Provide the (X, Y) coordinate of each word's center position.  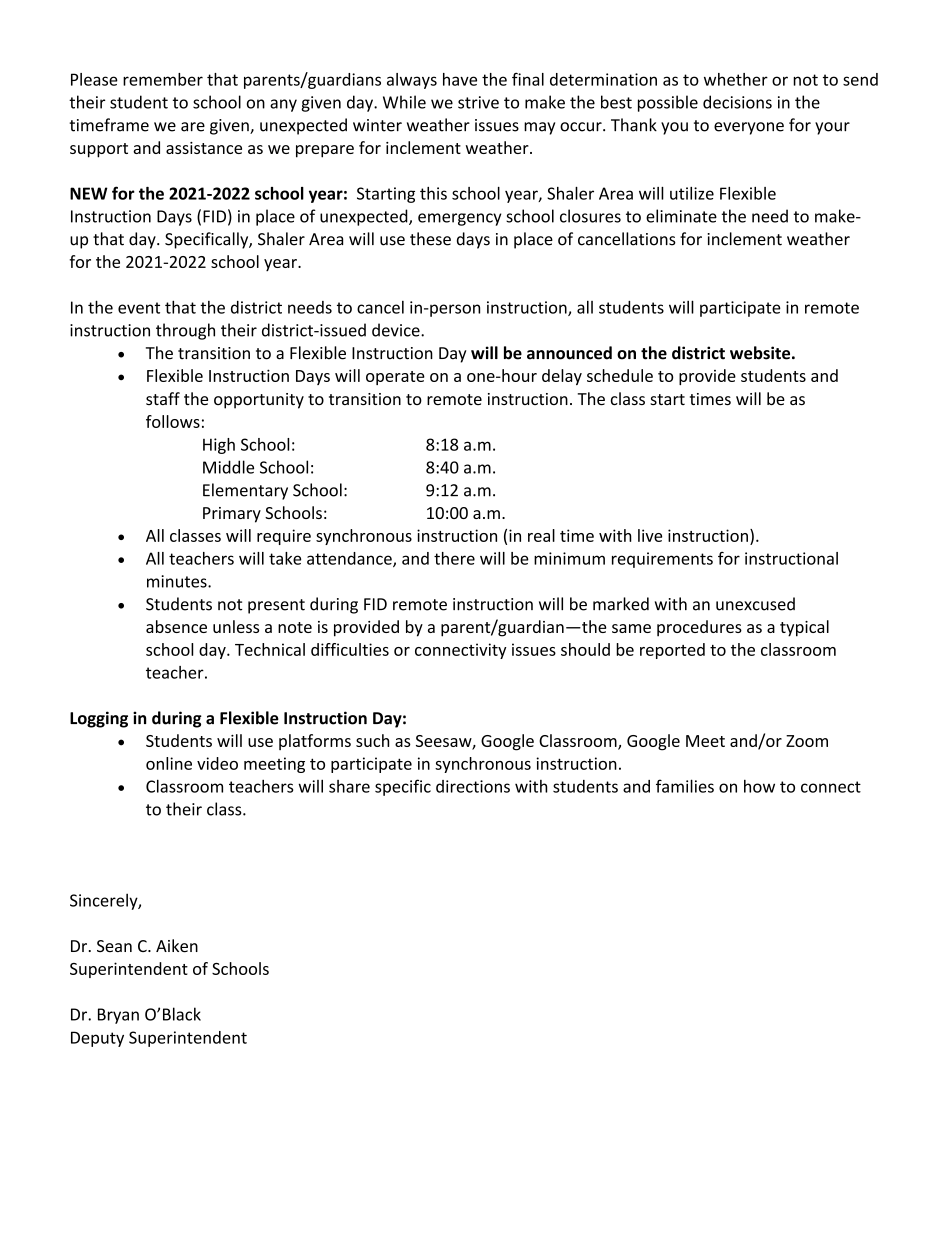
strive (478, 102)
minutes (178, 581)
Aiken (177, 946)
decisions (737, 102)
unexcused (755, 604)
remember (163, 79)
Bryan (118, 1016)
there (454, 558)
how (759, 786)
